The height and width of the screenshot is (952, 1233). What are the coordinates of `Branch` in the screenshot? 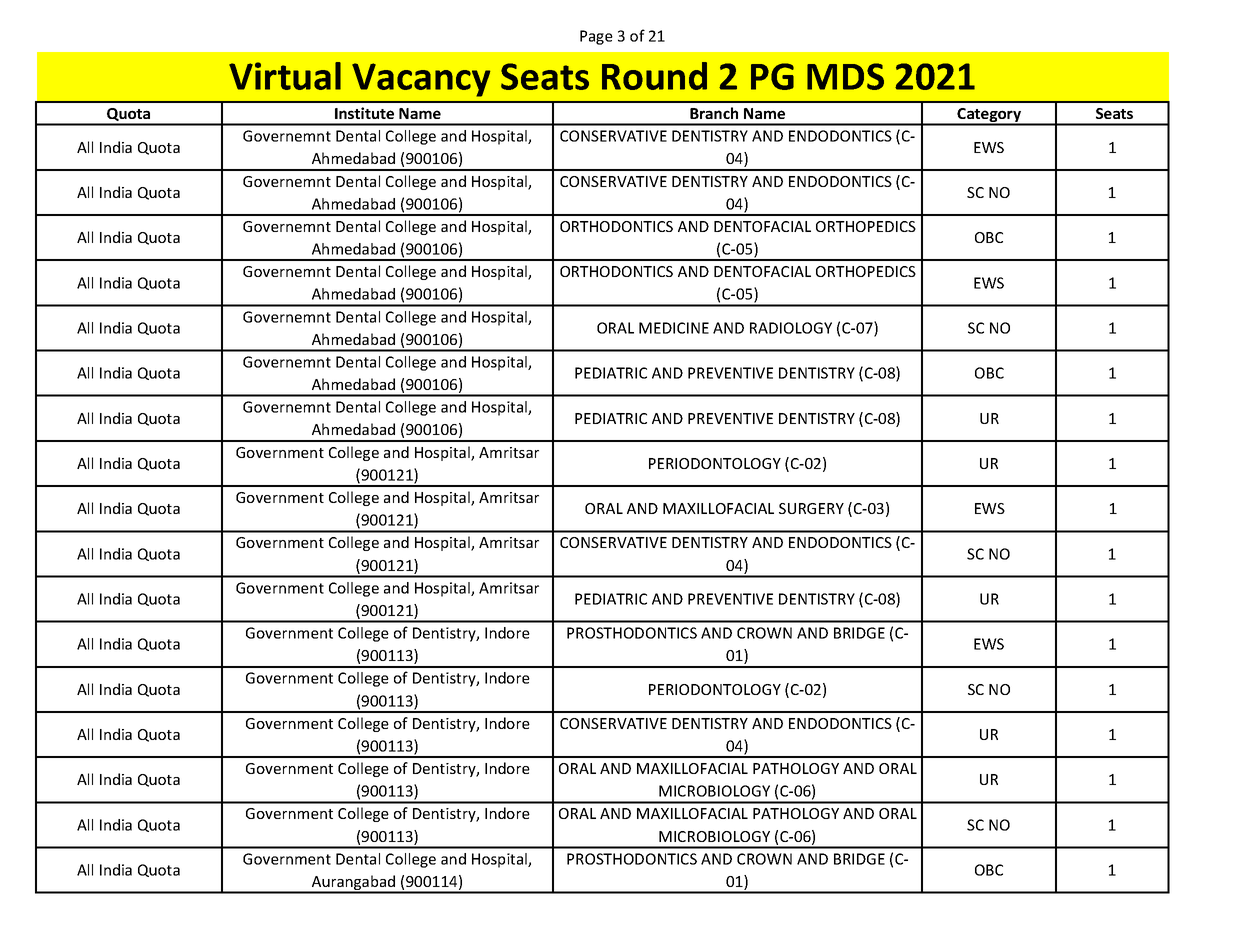 It's located at (714, 113).
